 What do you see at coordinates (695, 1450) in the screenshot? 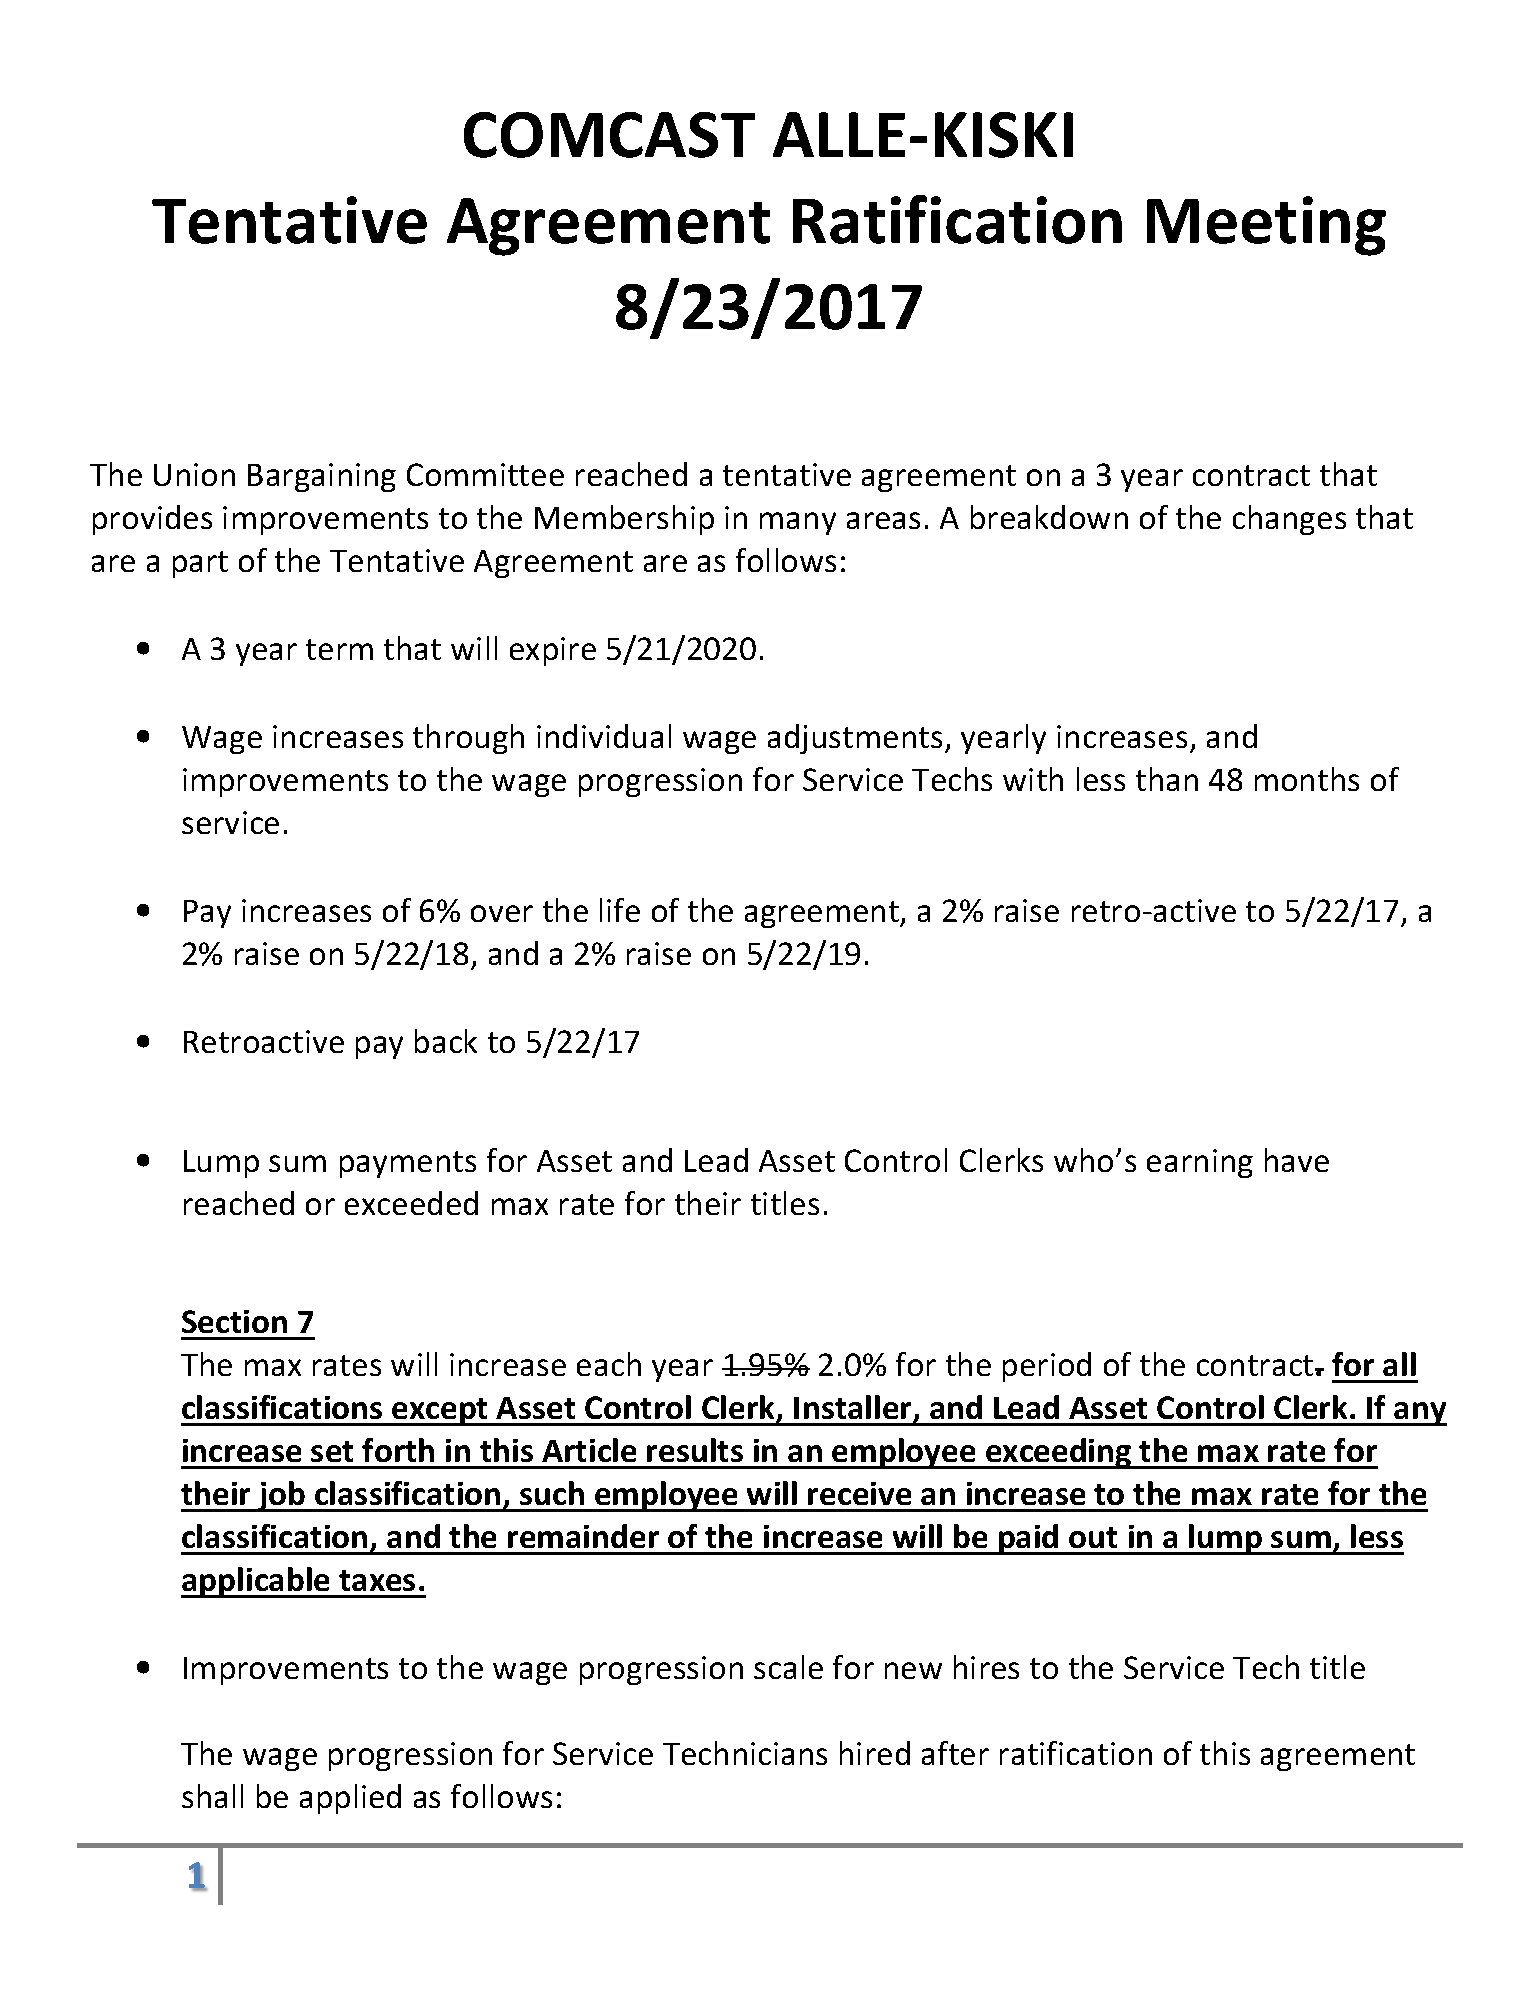
I see `results` at bounding box center [695, 1450].
